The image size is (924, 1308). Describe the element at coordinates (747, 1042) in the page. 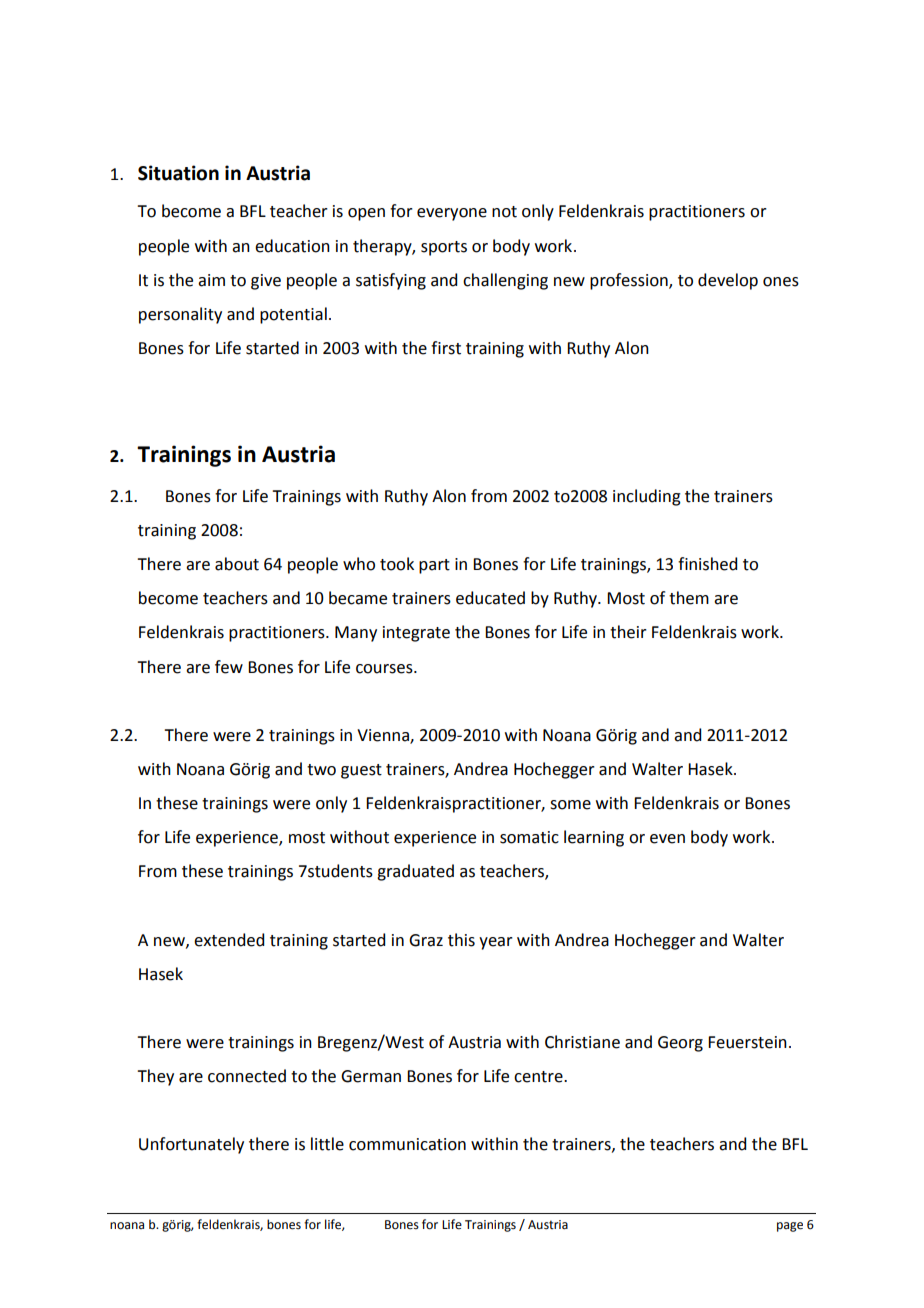

I see `Feuerstein` at that location.
